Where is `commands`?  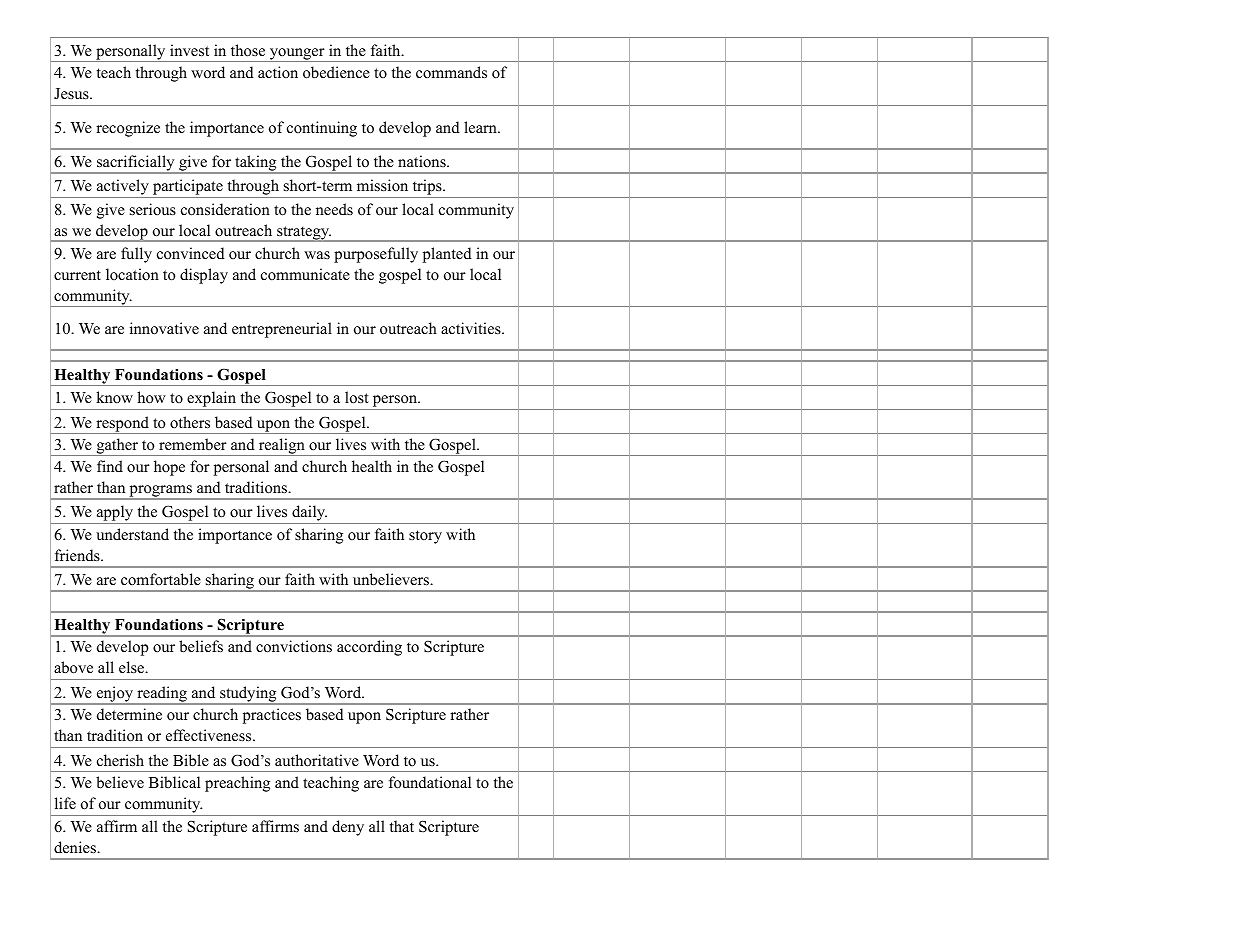 commands is located at coordinates (451, 72).
